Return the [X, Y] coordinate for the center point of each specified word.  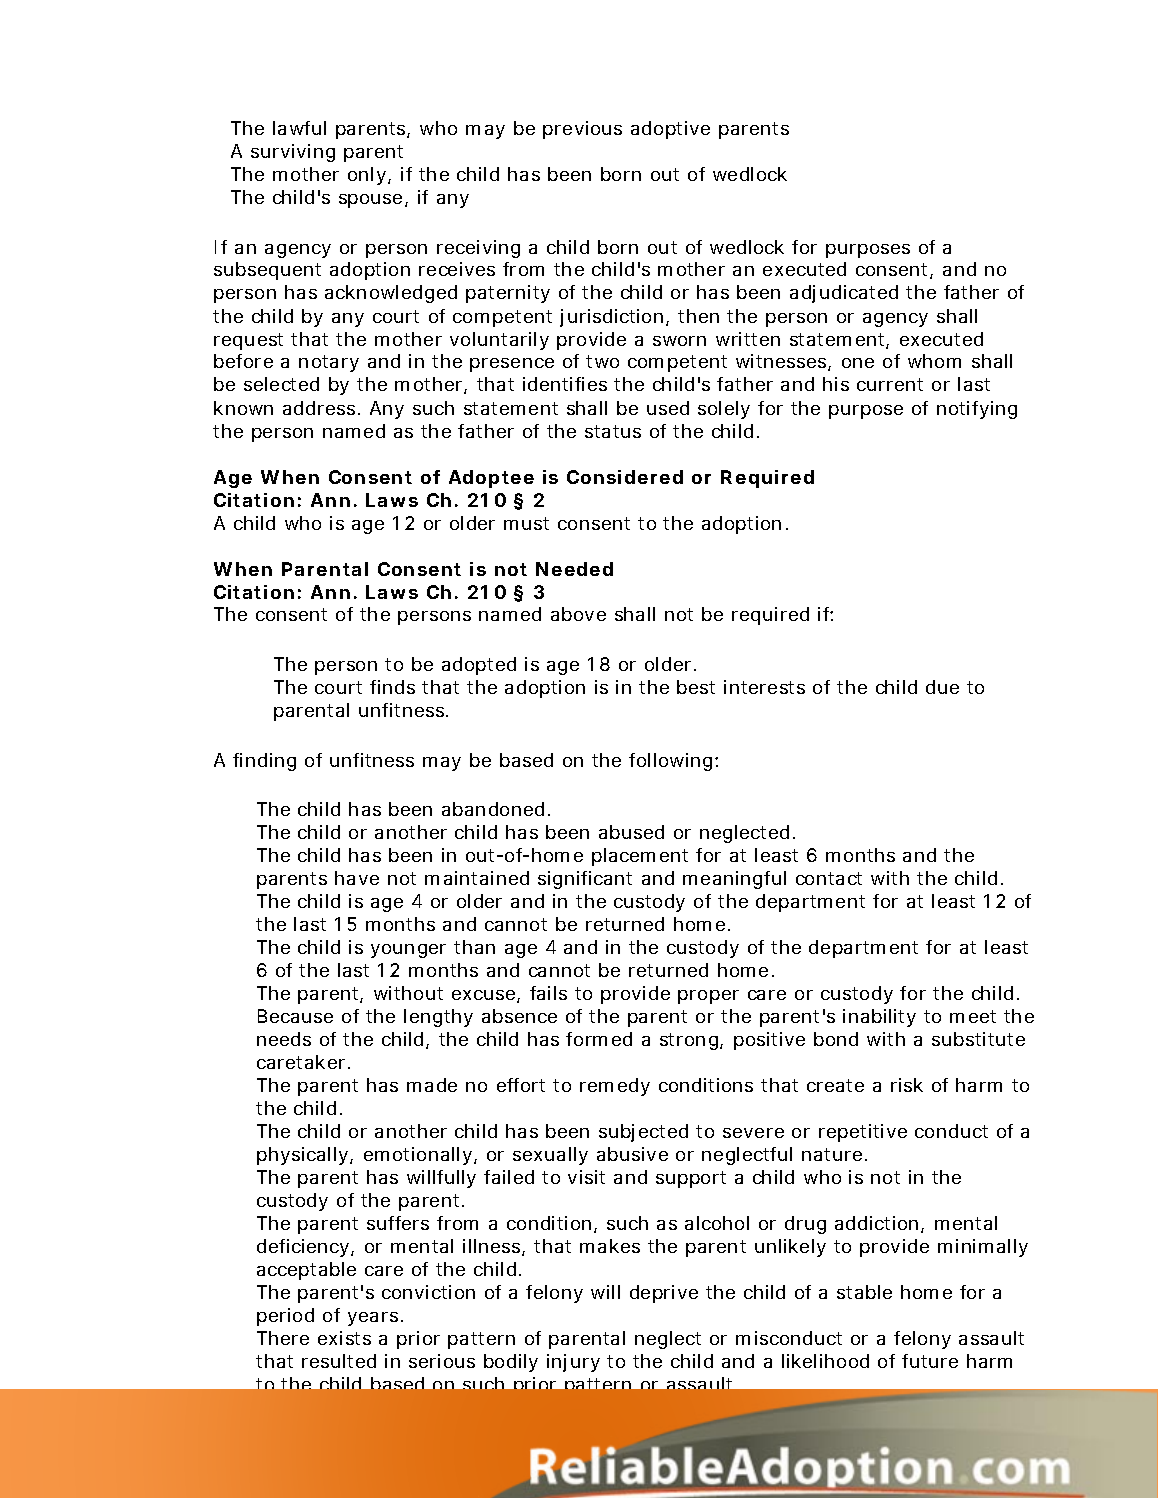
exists [344, 1338]
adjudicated [844, 294]
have [357, 878]
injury [573, 1363]
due [942, 687]
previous [582, 130]
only [368, 176]
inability [879, 1018]
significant [585, 880]
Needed [574, 569]
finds [392, 687]
